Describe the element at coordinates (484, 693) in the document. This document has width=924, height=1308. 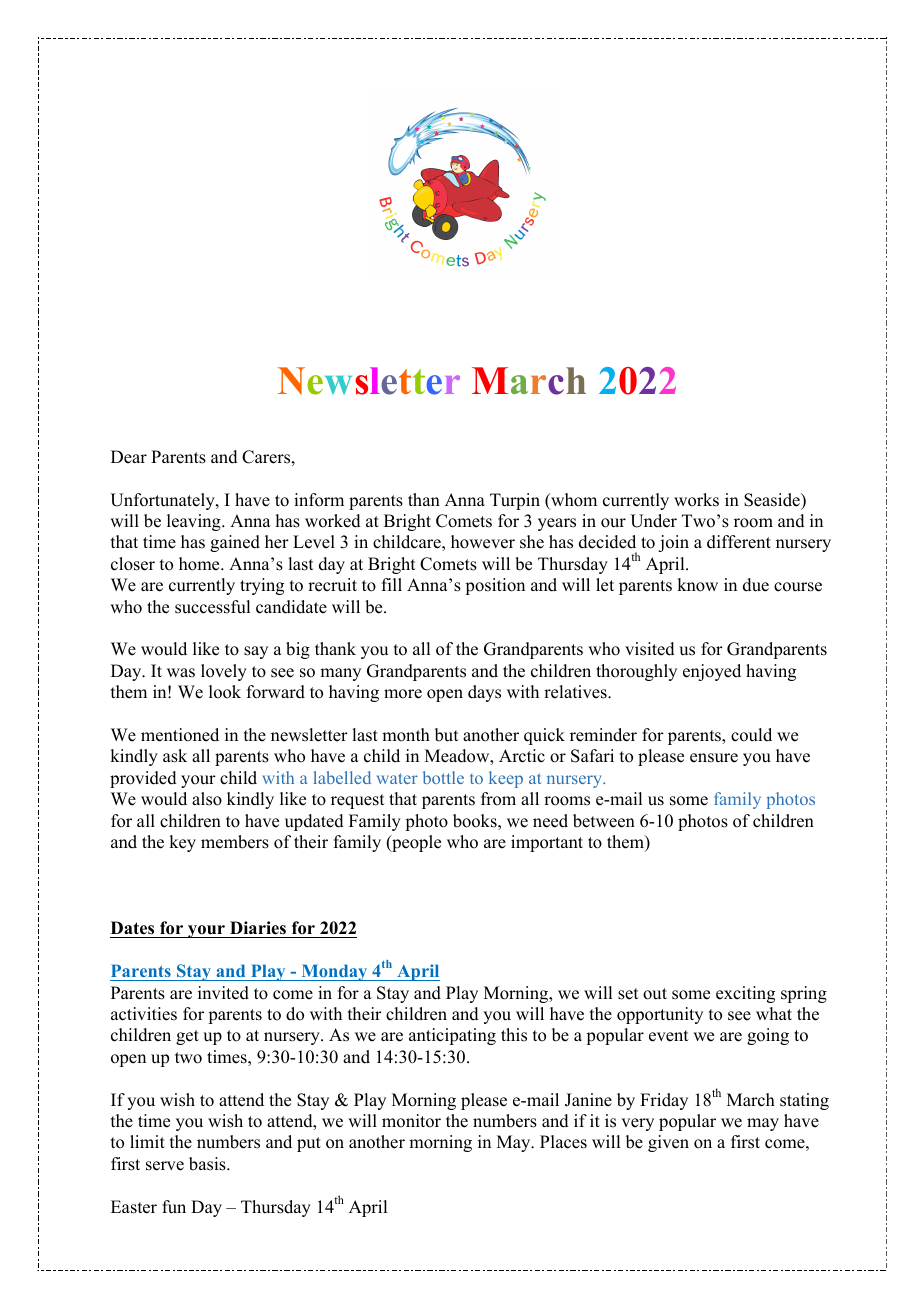
I see `days` at that location.
